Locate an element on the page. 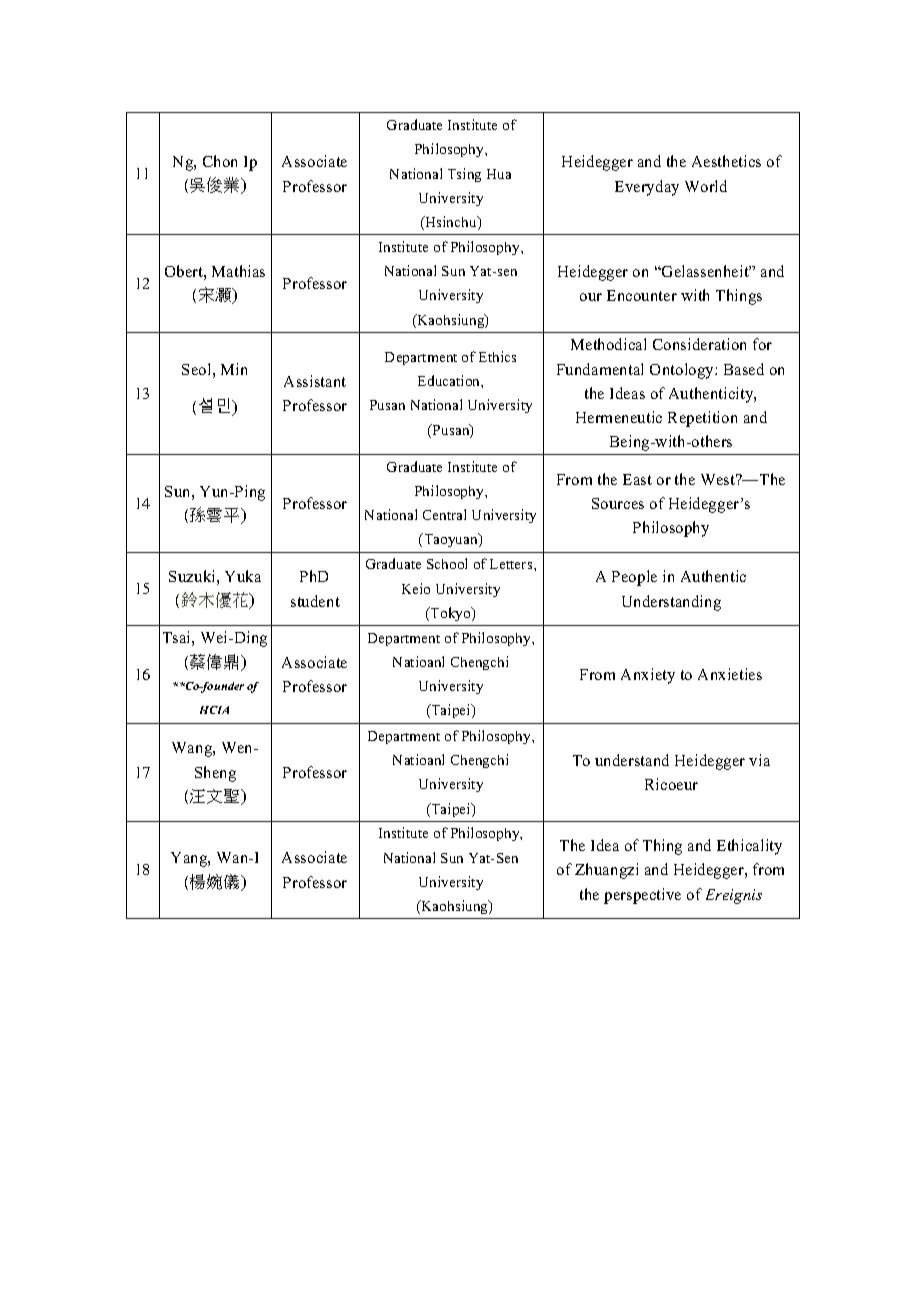  Tokyo is located at coordinates (451, 614).
